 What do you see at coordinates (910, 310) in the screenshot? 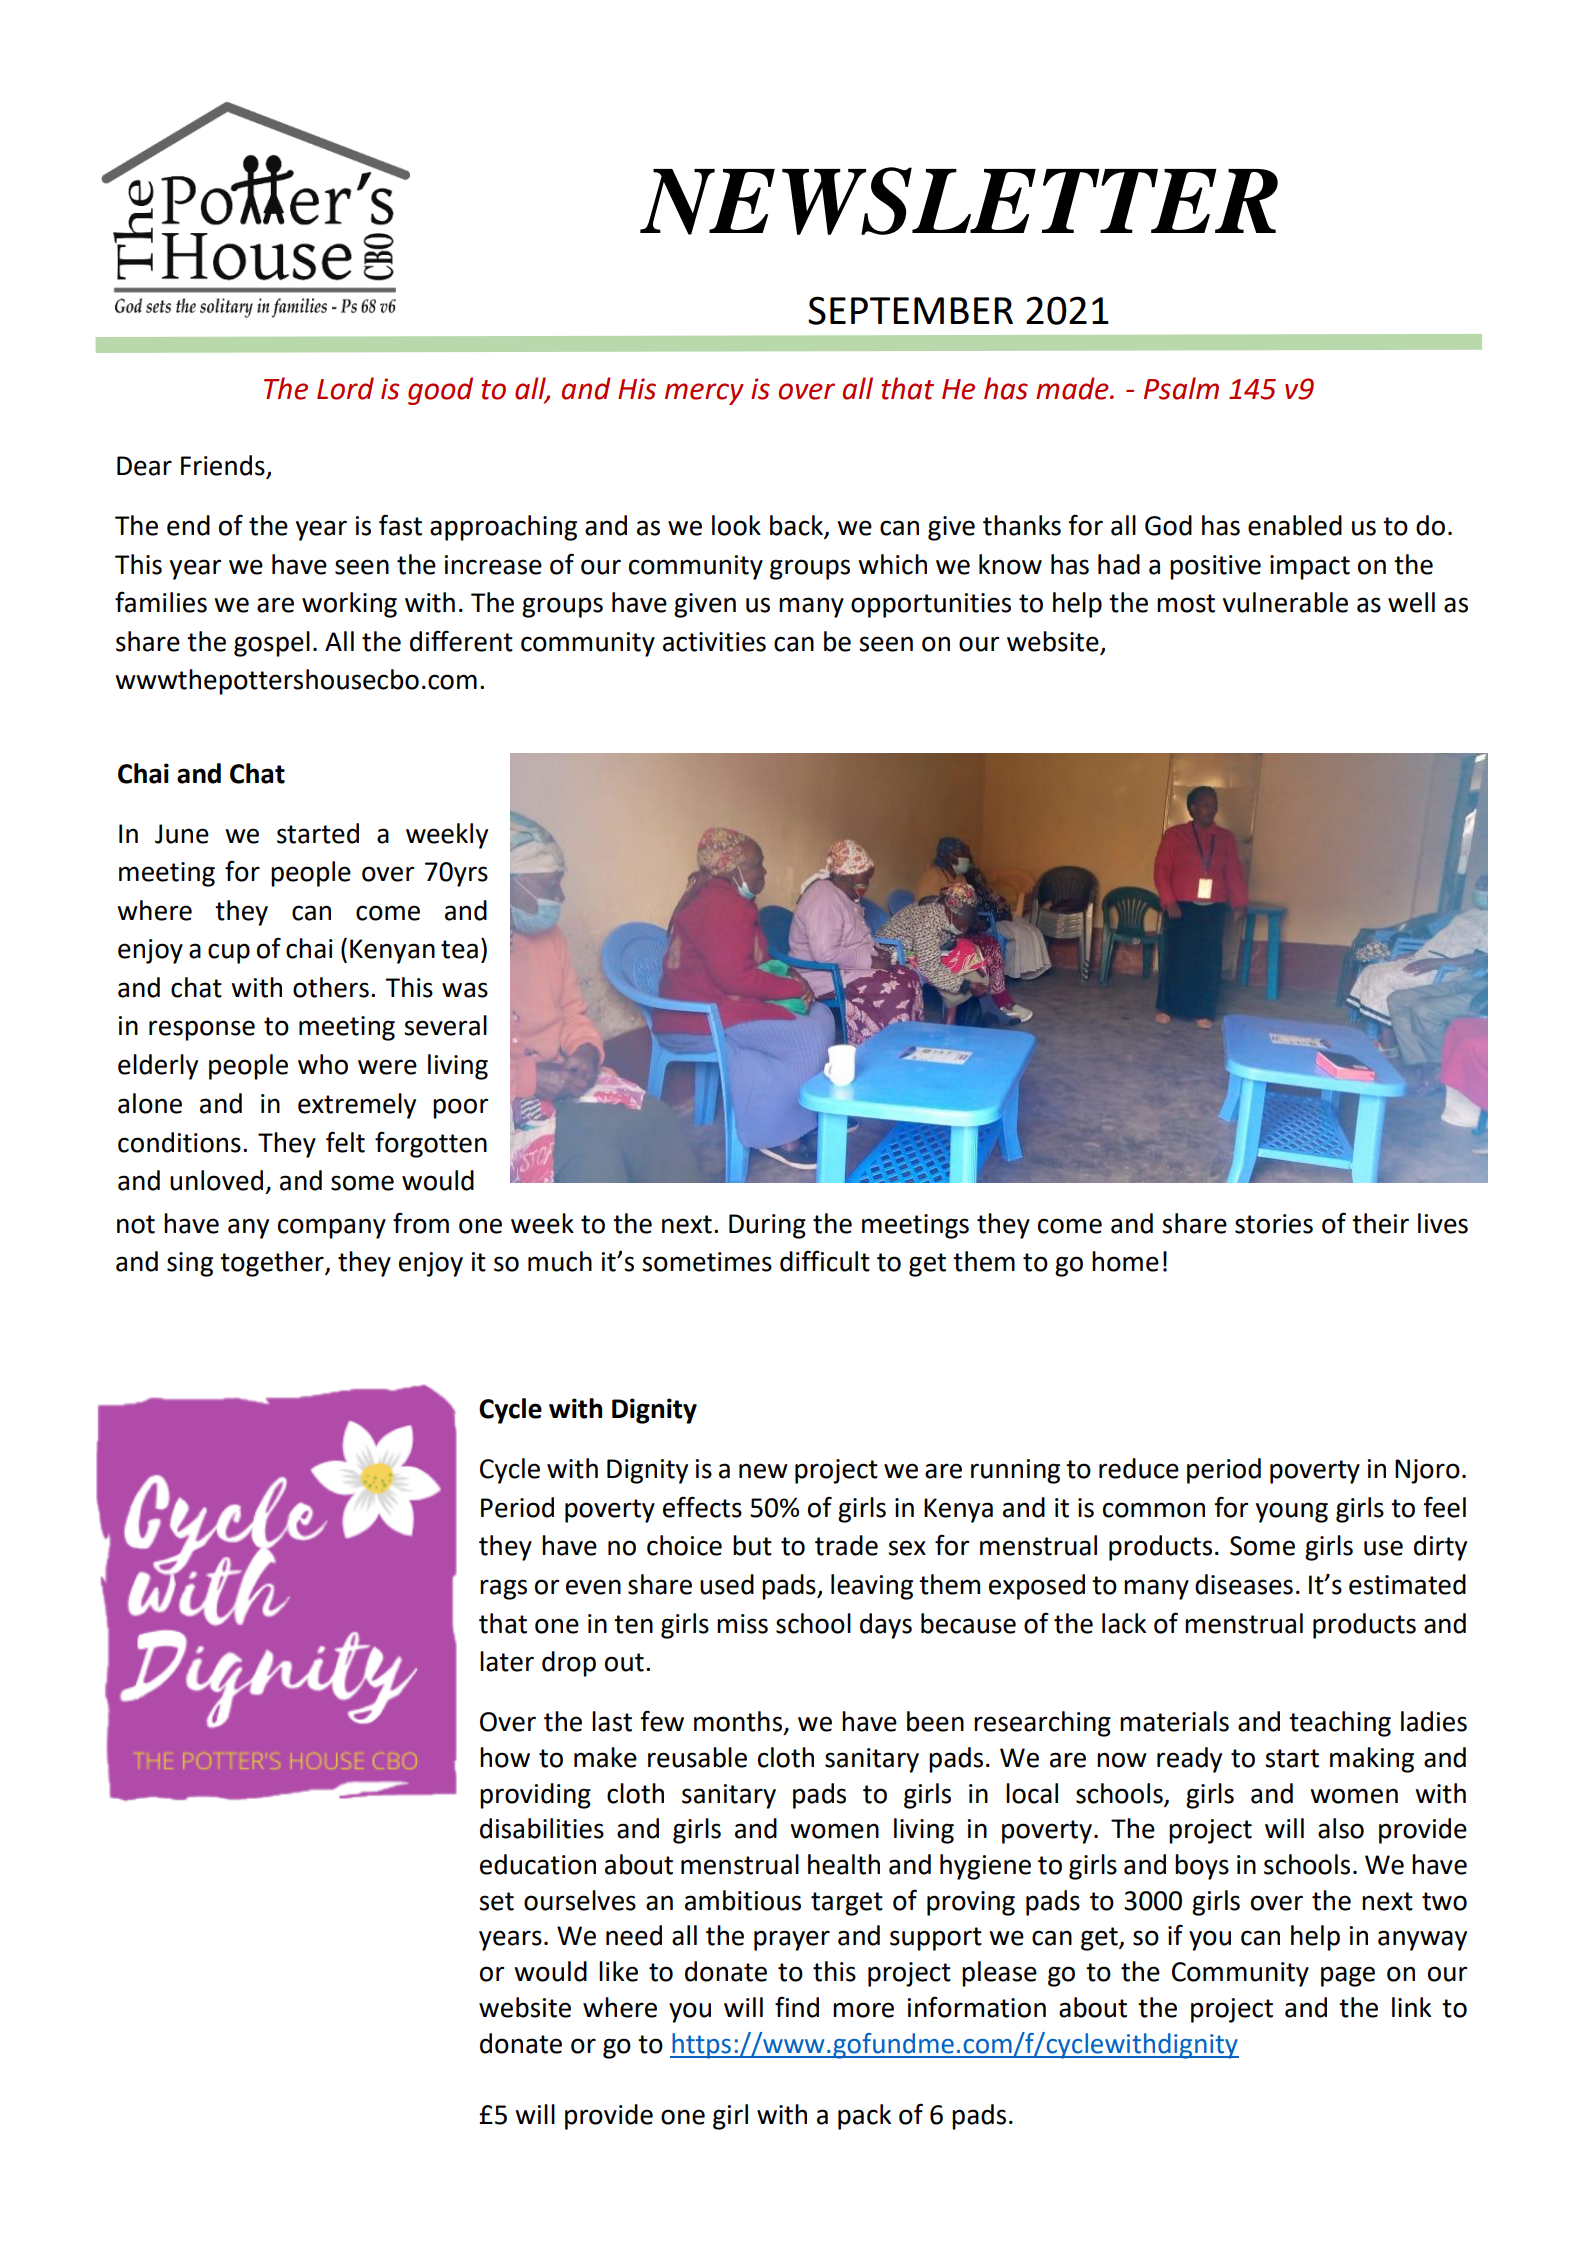
I see `SEPTEMBER` at bounding box center [910, 310].
